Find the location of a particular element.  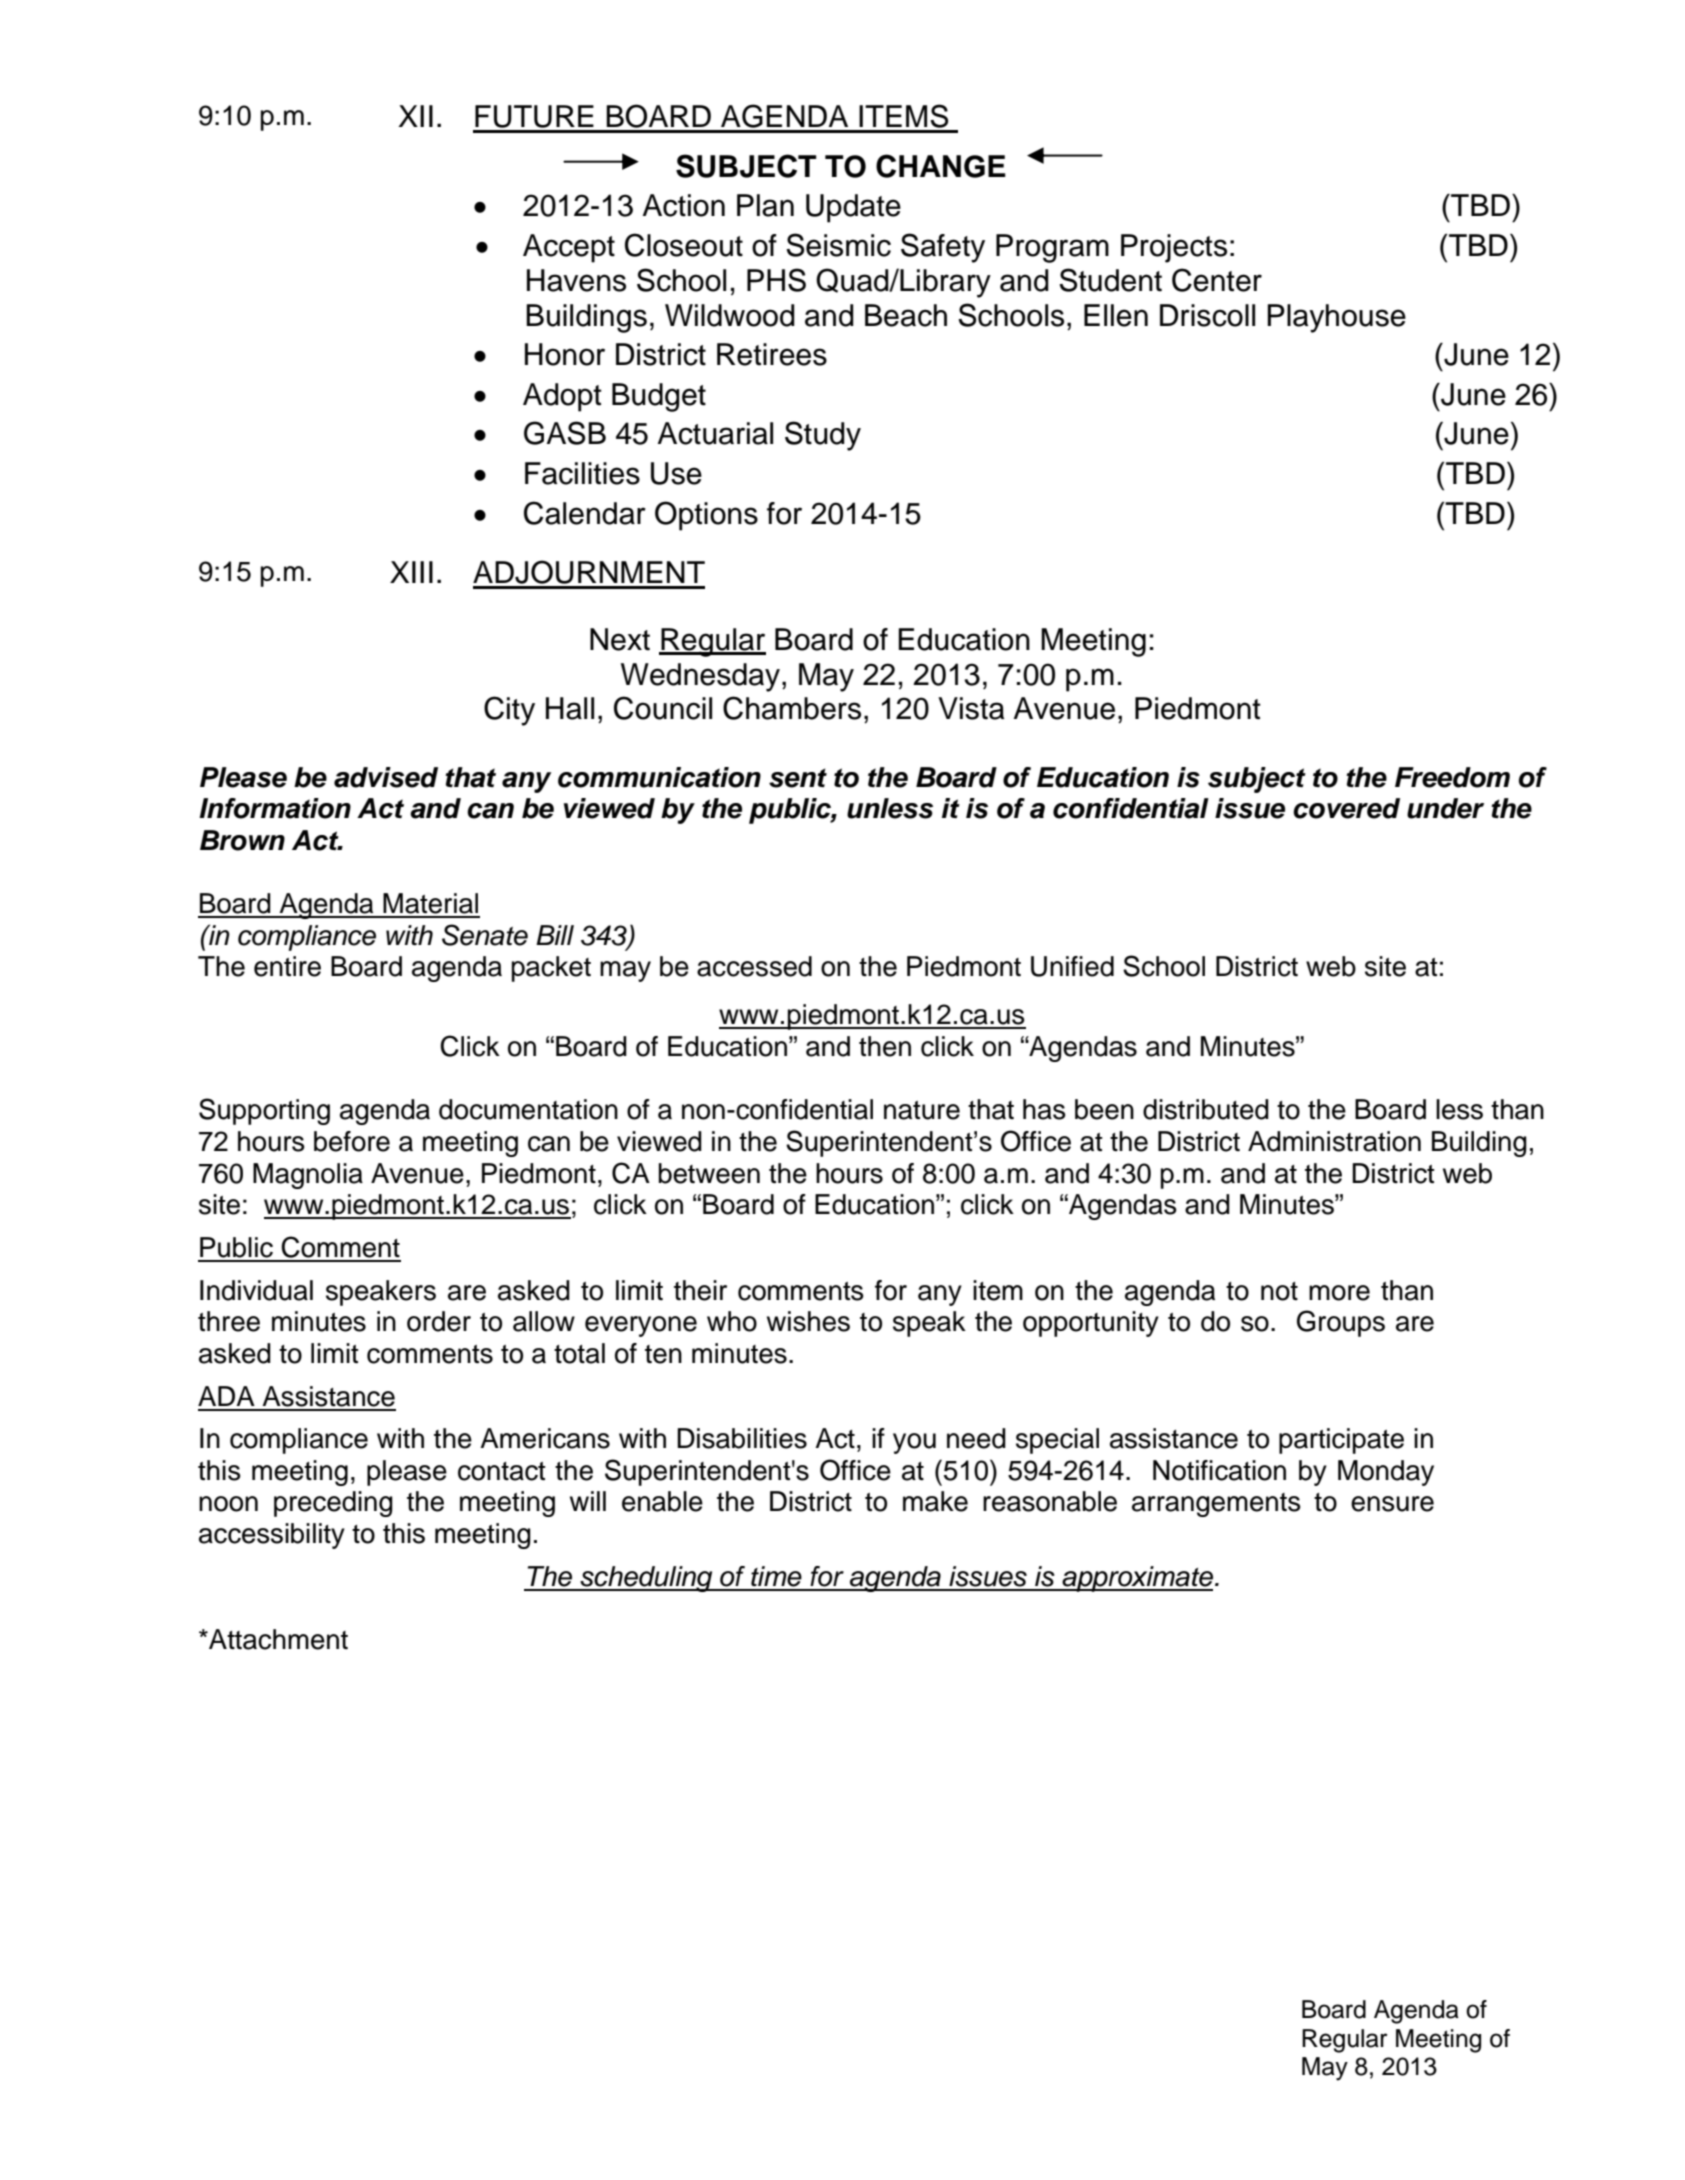

Center is located at coordinates (1217, 280).
